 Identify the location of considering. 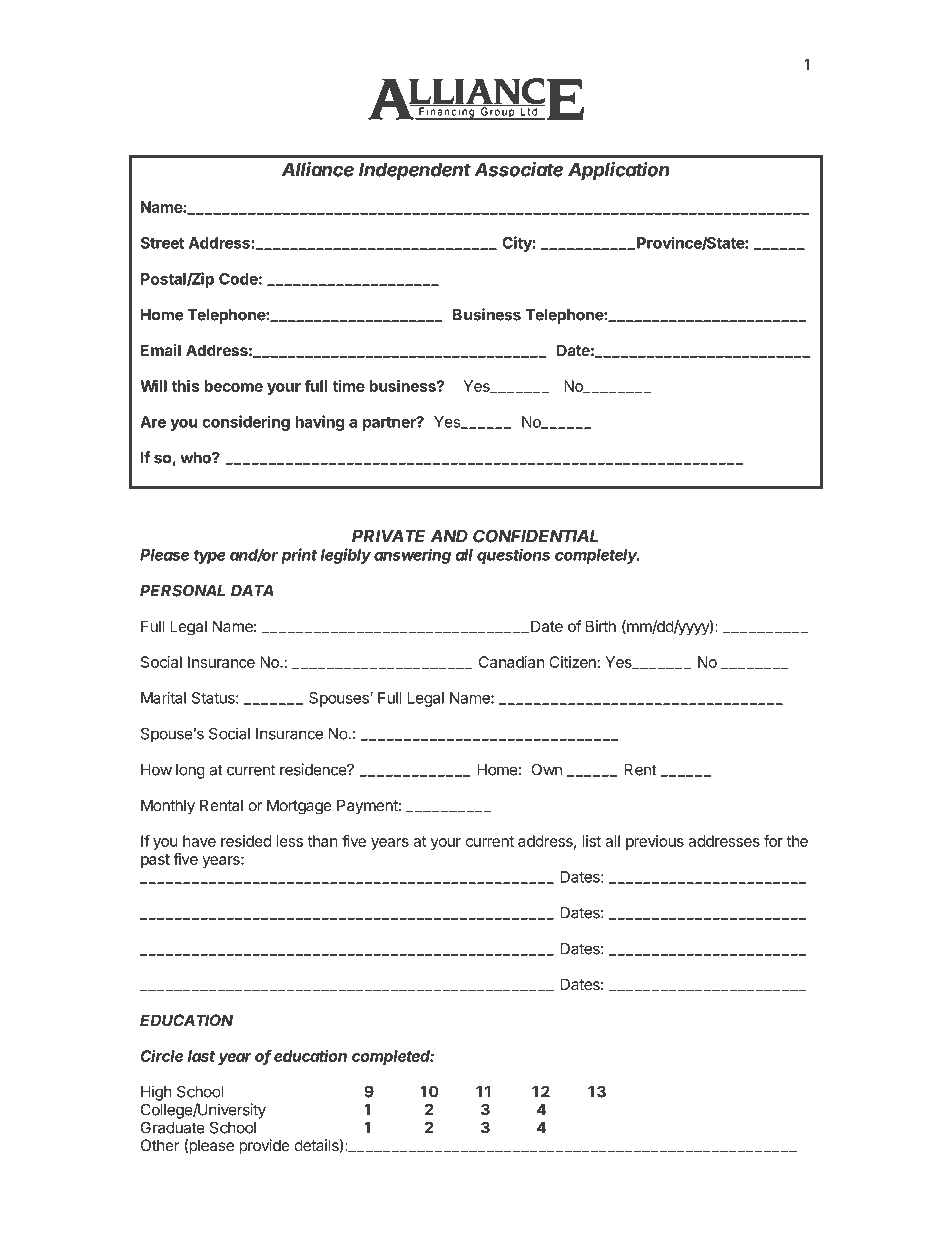
(246, 423).
